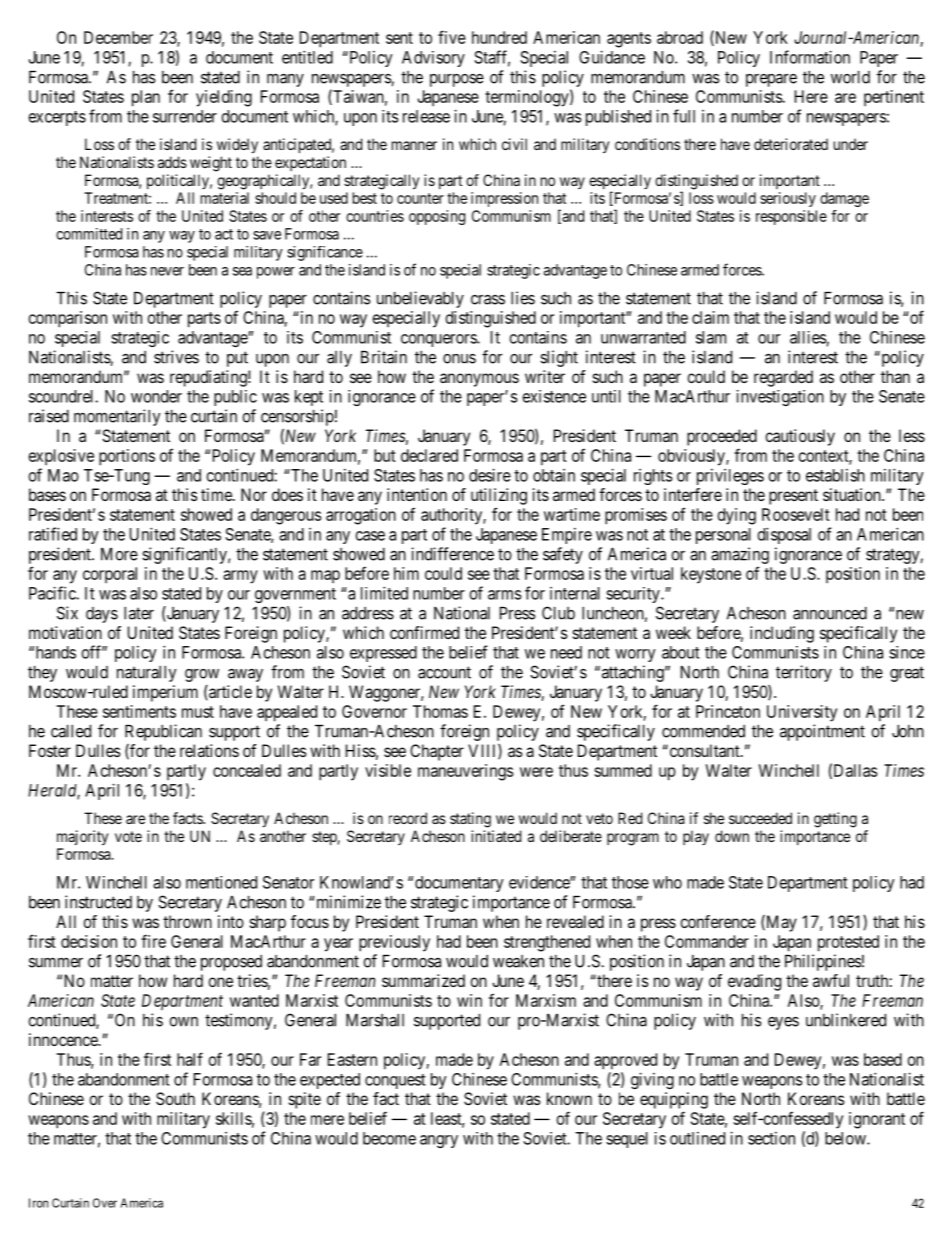 This page has width=952, height=1233. I want to click on purpose, so click(457, 80).
